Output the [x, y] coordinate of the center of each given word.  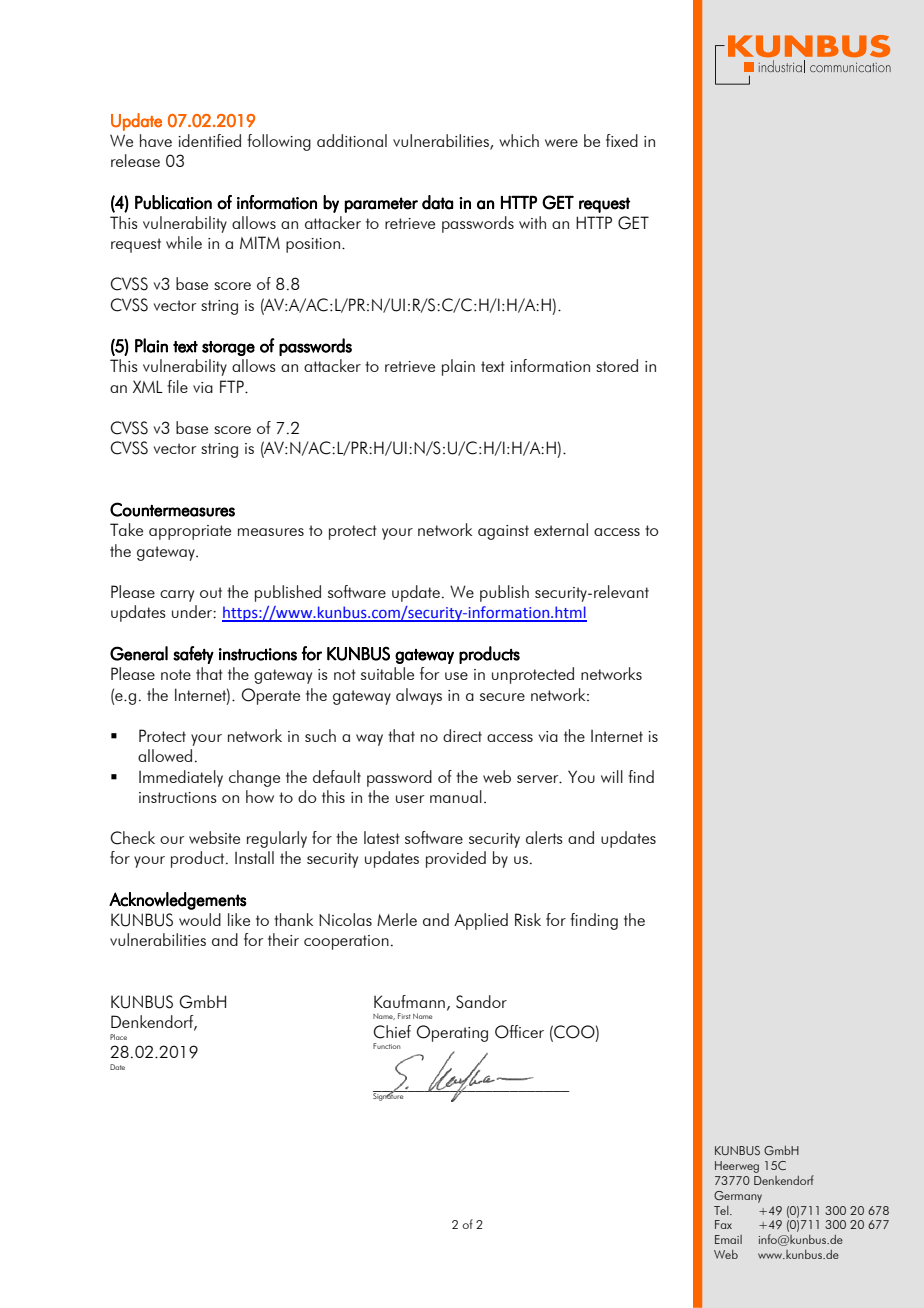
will [612, 776]
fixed [622, 140]
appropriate [190, 532]
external [561, 529]
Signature [389, 1096]
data [437, 202]
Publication [173, 202]
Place [118, 1037]
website [214, 837]
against [503, 532]
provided [456, 859]
